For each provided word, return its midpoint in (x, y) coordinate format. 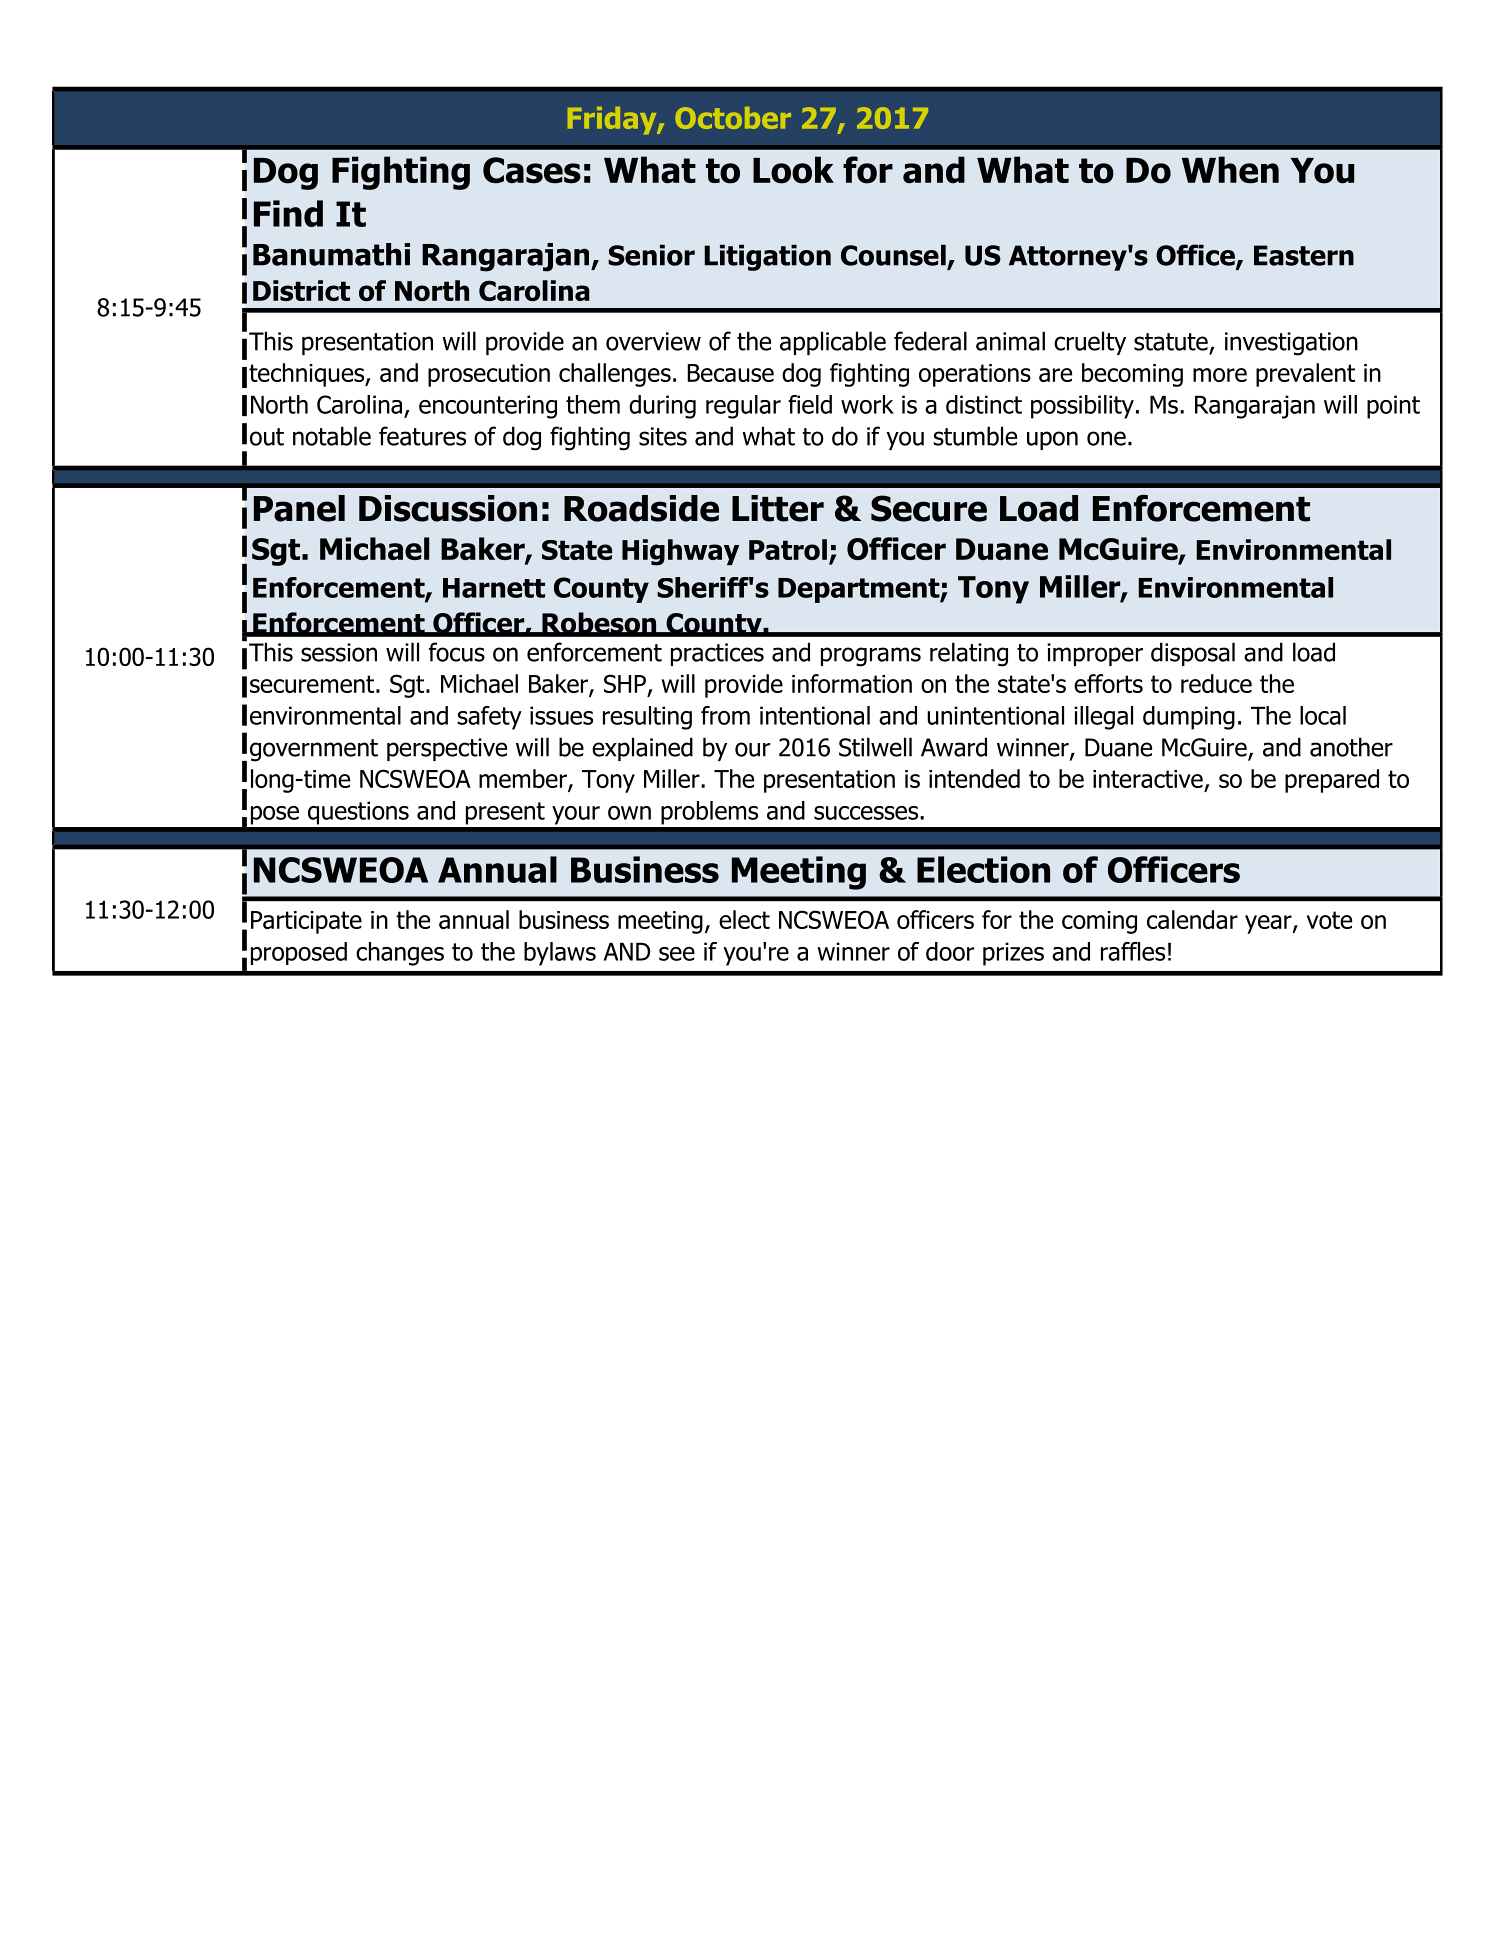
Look (793, 170)
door (950, 951)
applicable (833, 343)
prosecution (489, 375)
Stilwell (875, 747)
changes (400, 954)
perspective (447, 749)
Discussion (448, 508)
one (1106, 438)
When (1230, 170)
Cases (532, 170)
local (1323, 715)
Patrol (788, 549)
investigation (1291, 344)
